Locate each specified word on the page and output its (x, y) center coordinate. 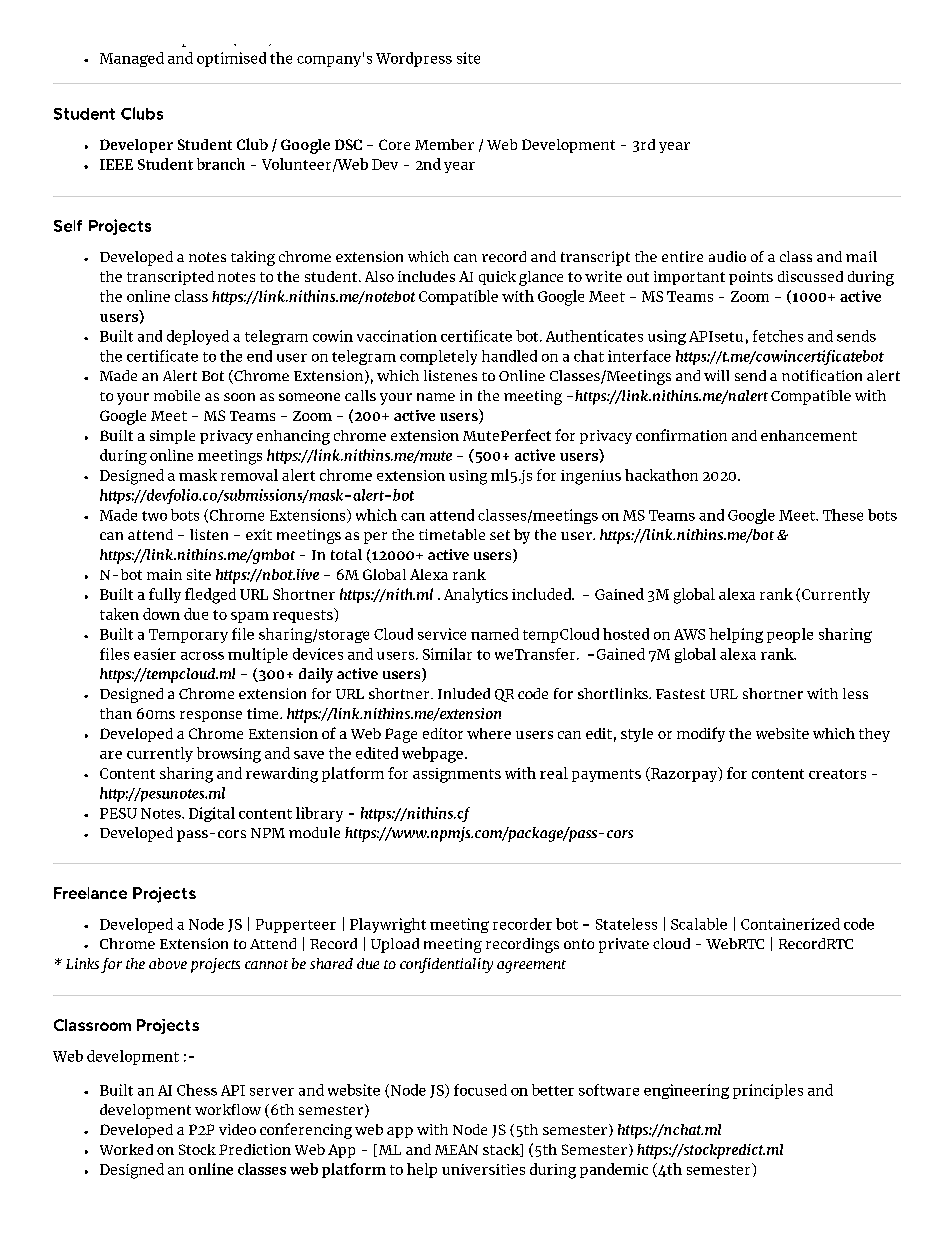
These (843, 515)
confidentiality (446, 965)
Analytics (476, 595)
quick (497, 278)
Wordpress (414, 59)
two (154, 516)
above (168, 963)
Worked (126, 1149)
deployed (198, 337)
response (211, 716)
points (751, 278)
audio (727, 256)
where (489, 733)
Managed (132, 59)
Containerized (790, 924)
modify (701, 734)
